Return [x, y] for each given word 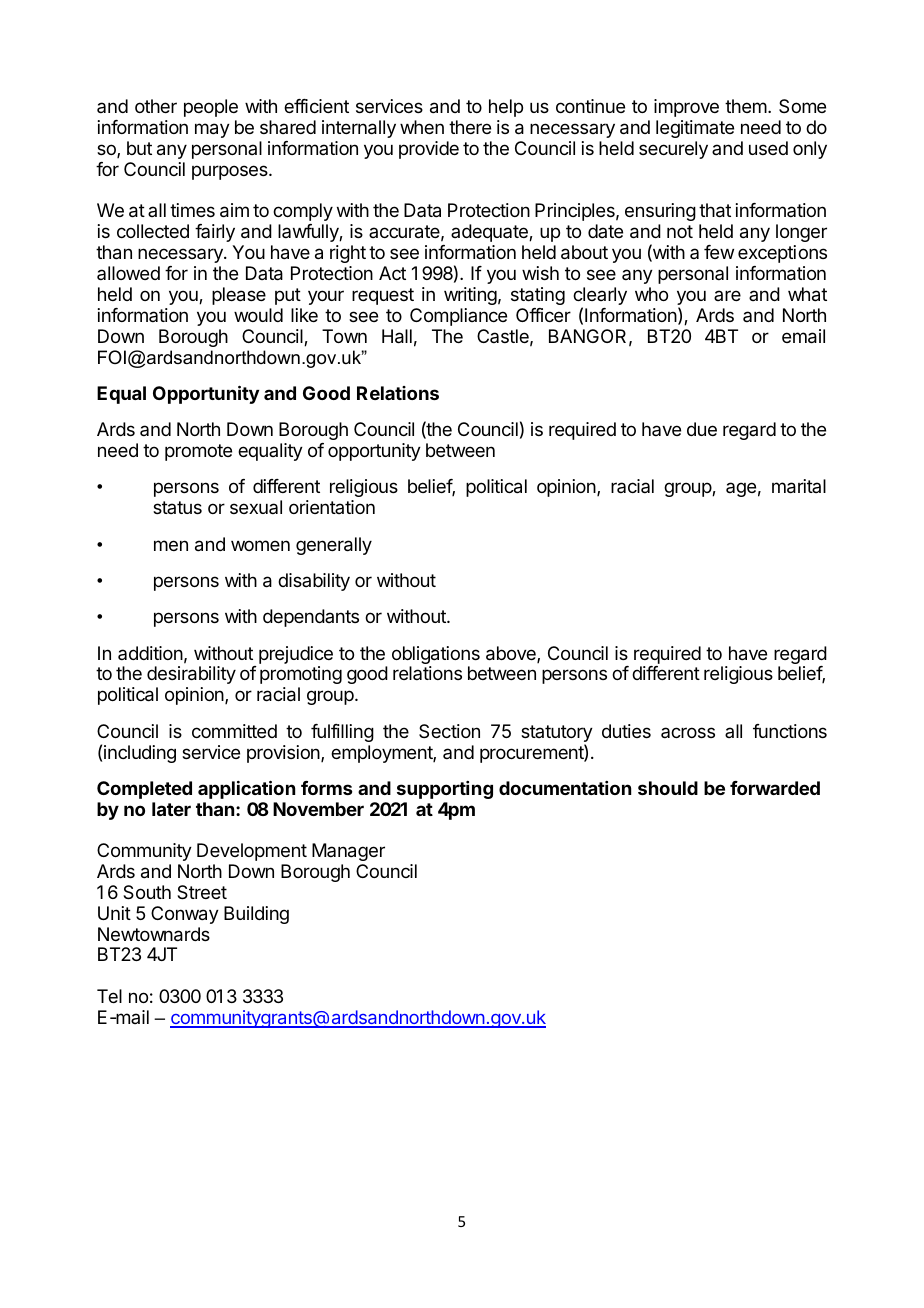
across [688, 732]
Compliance [458, 317]
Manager [348, 852]
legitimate [695, 129]
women [260, 545]
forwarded [775, 788]
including [140, 754]
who [651, 294]
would [258, 315]
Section [449, 731]
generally [334, 546]
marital [799, 486]
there [470, 127]
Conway [185, 915]
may [212, 130]
